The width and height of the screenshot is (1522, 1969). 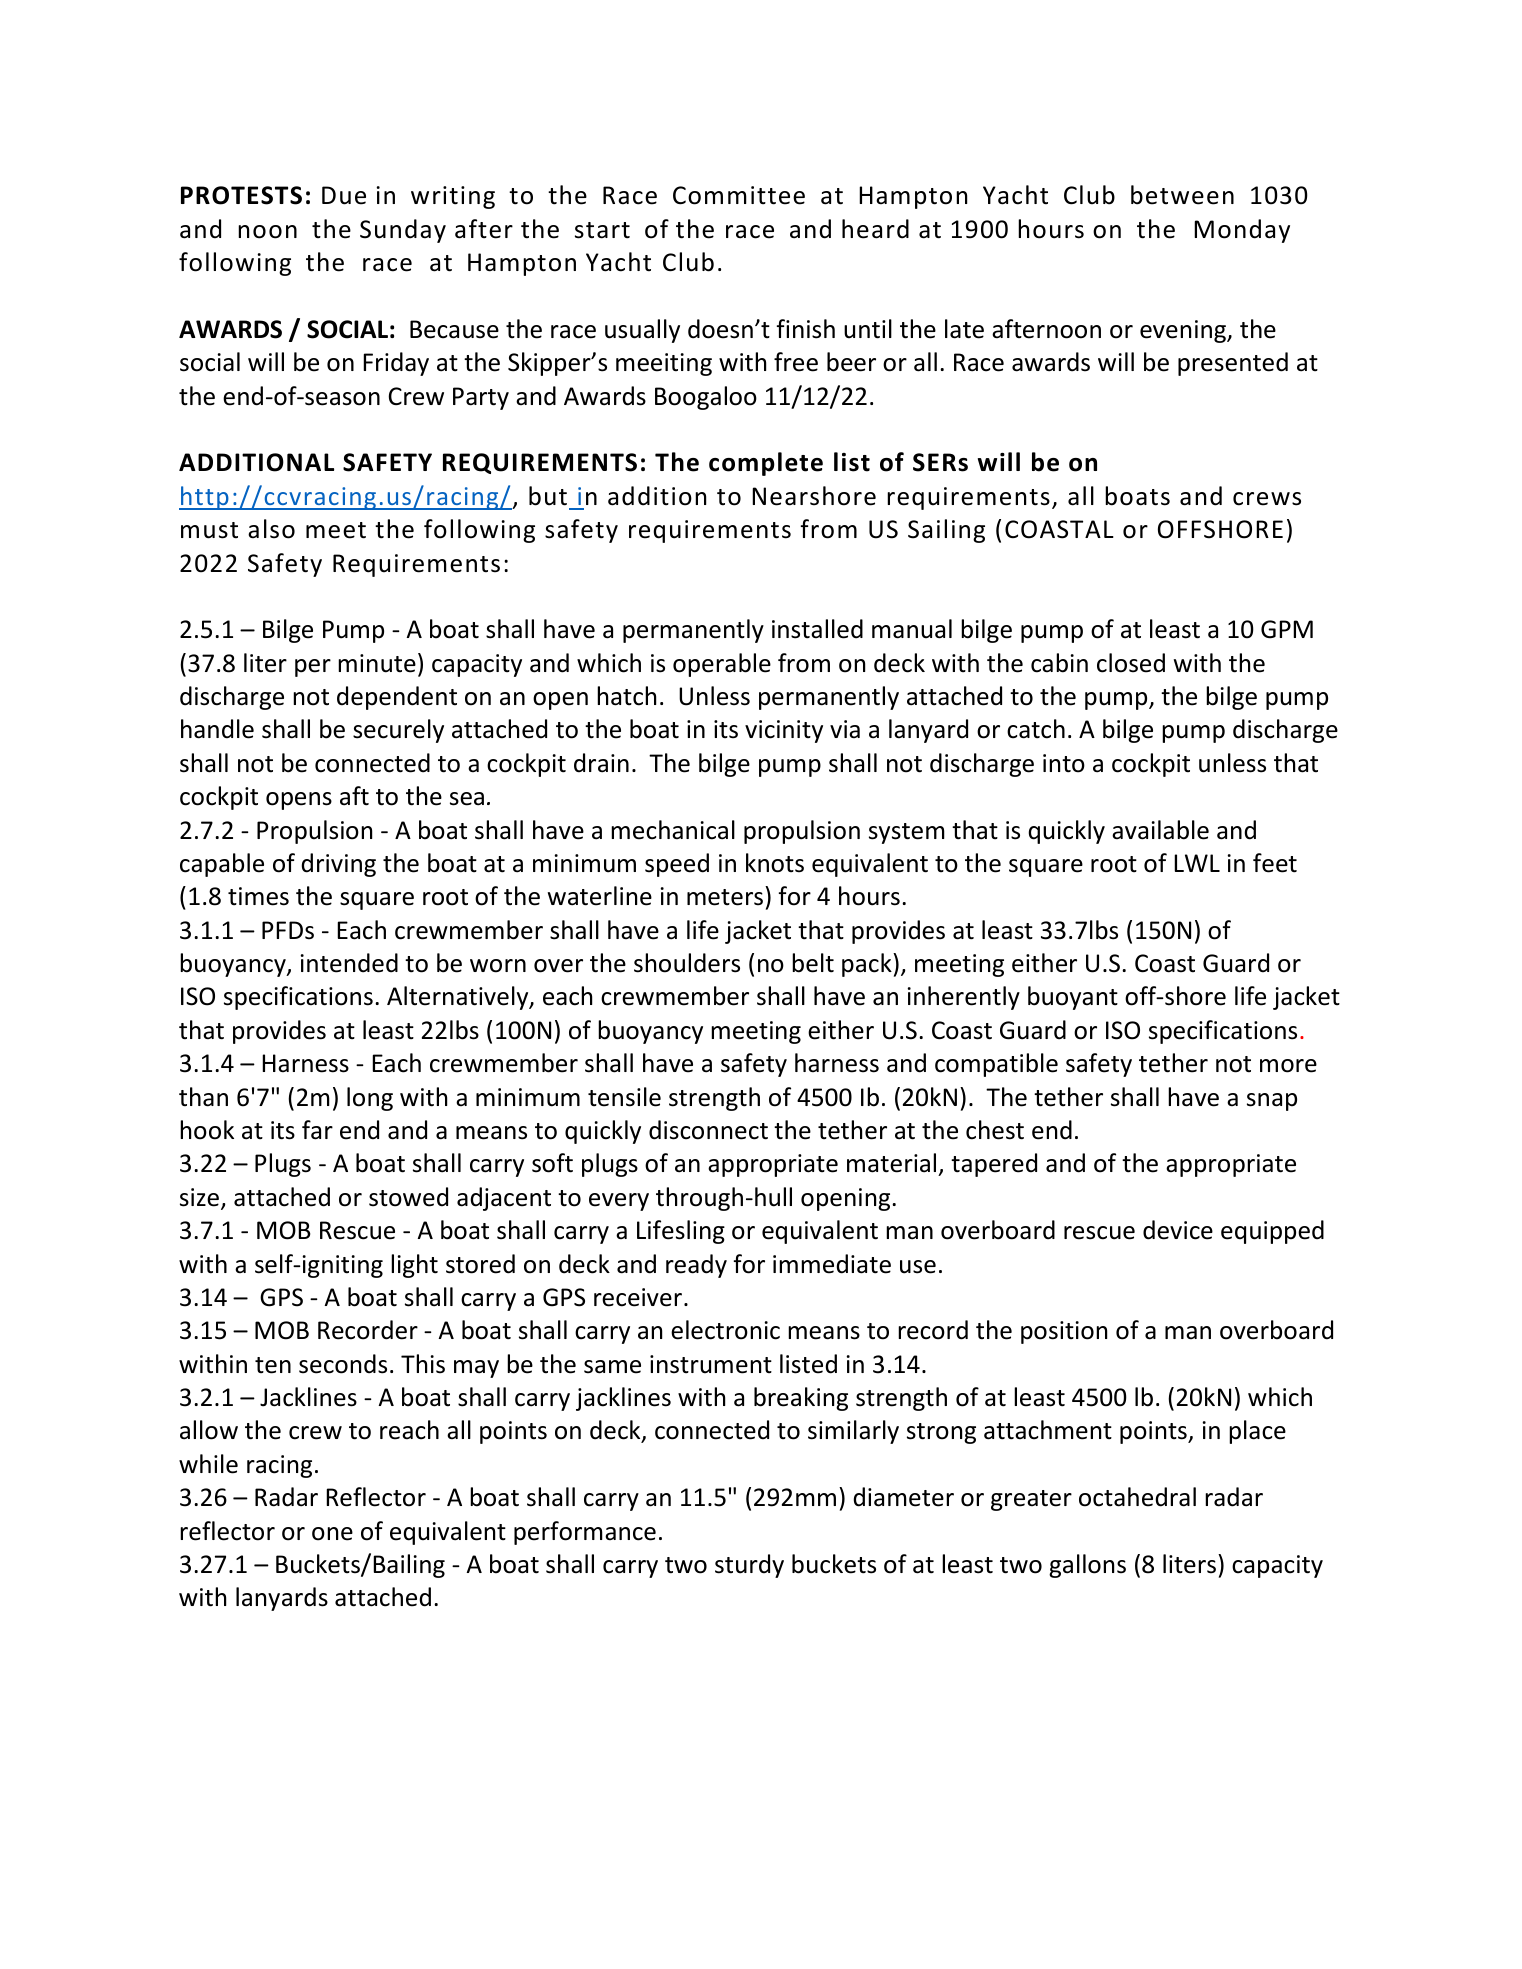 I want to click on light, so click(x=414, y=1266).
